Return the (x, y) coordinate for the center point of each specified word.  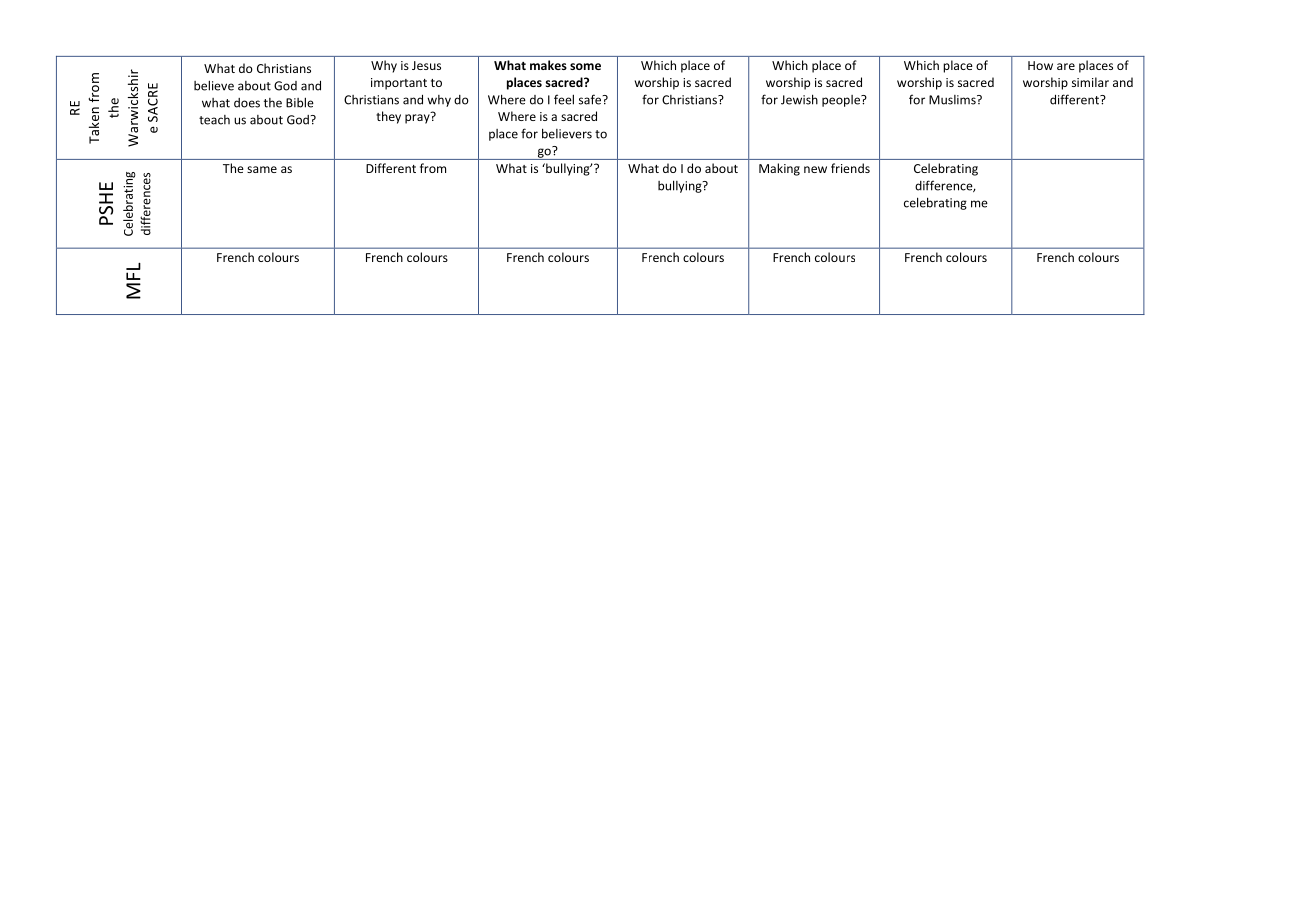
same (262, 169)
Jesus (426, 65)
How (1040, 65)
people (842, 101)
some (585, 66)
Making (779, 169)
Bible (300, 102)
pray (418, 118)
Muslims (953, 100)
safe (591, 99)
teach (214, 120)
